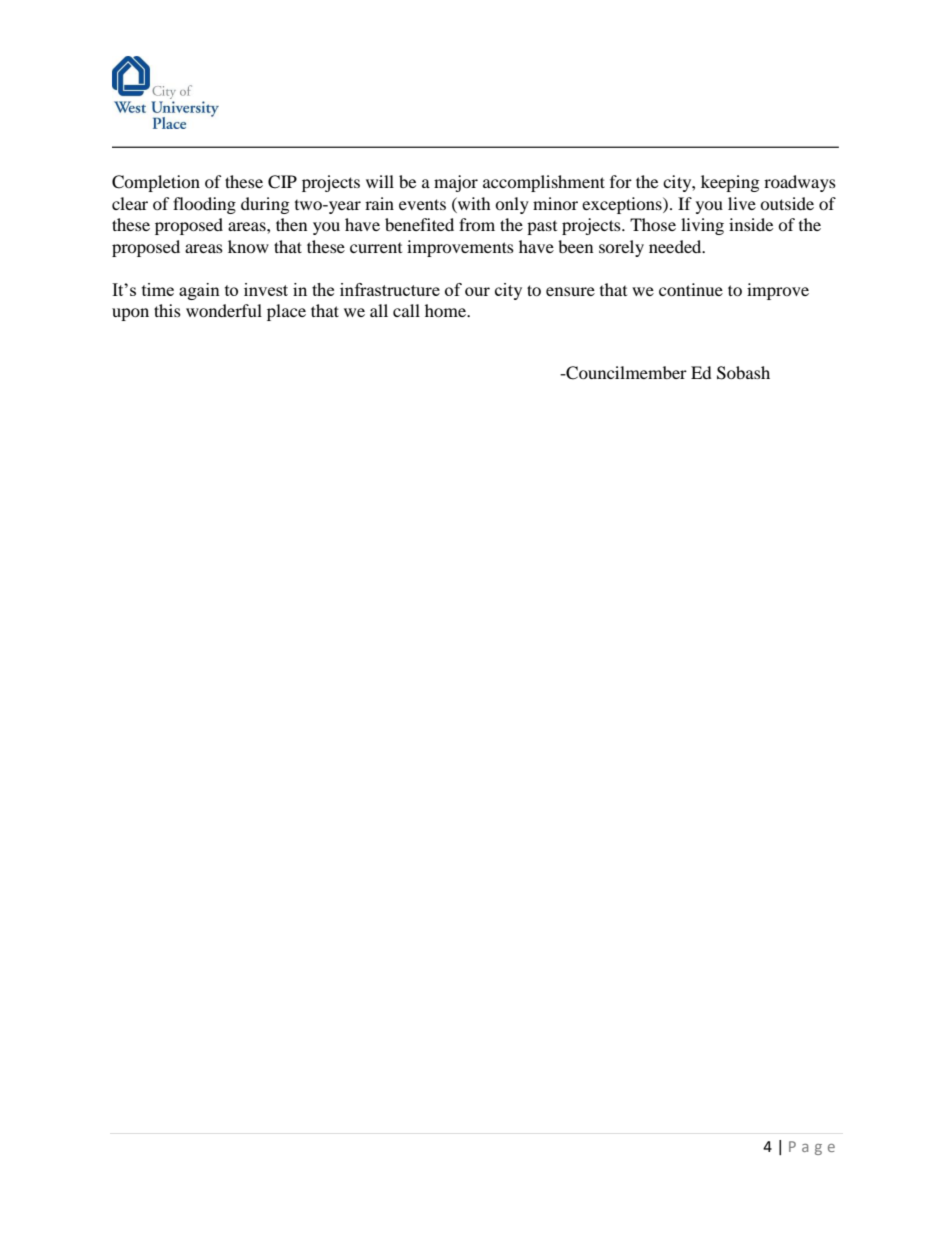 The height and width of the document is (1233, 952). Describe the element at coordinates (156, 183) in the document. I see `Completion` at that location.
